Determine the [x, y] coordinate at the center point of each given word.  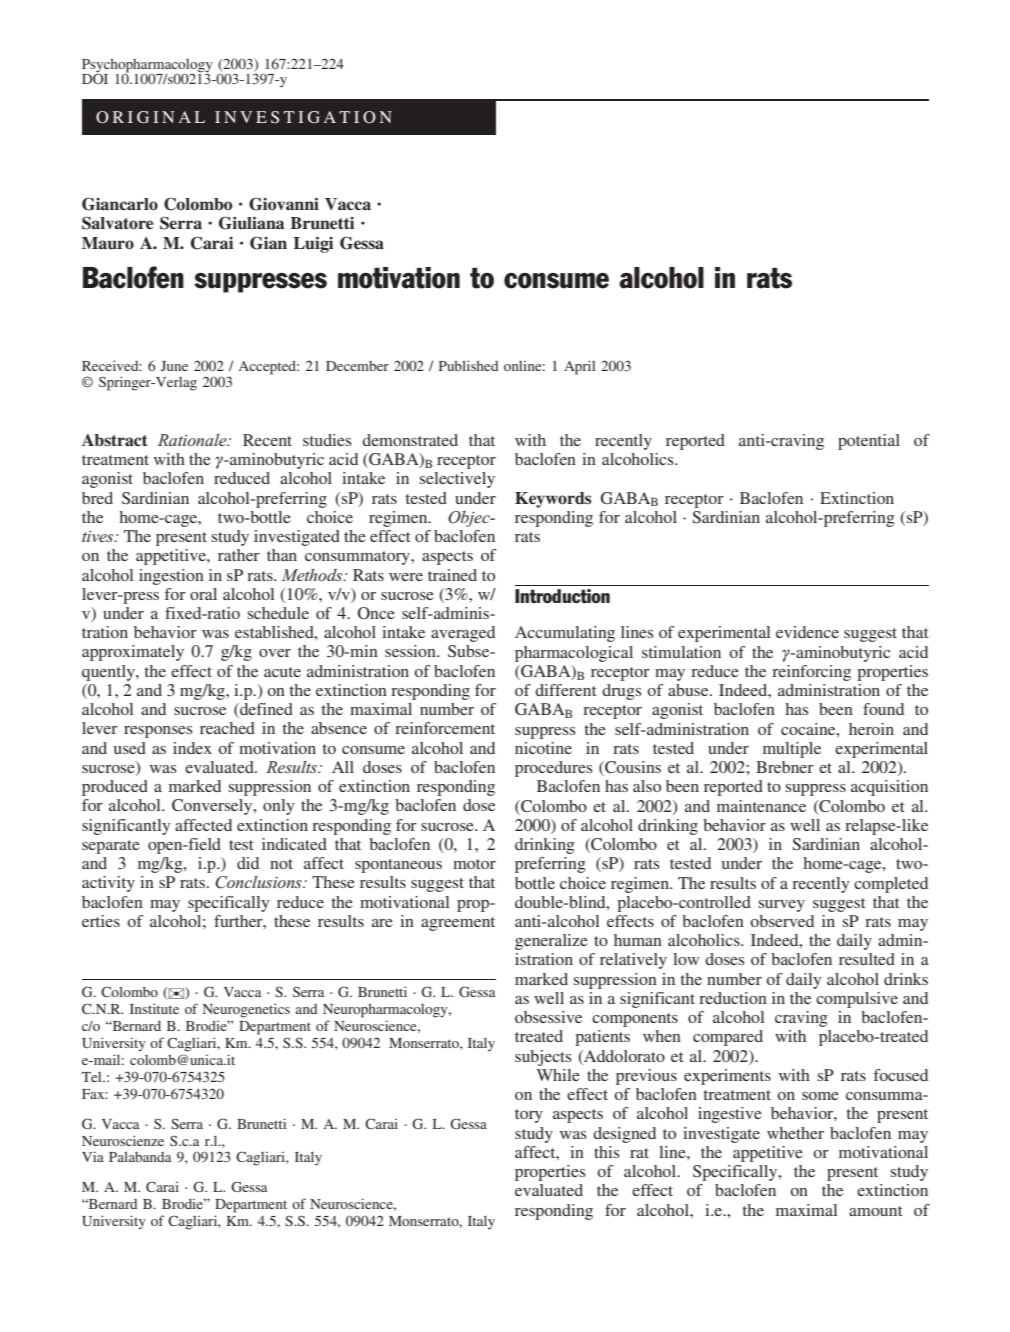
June [174, 366]
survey [782, 906]
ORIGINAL [150, 117]
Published [468, 365]
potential [869, 442]
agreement [458, 924]
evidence [807, 632]
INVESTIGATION [303, 117]
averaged [463, 634]
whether [795, 1133]
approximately [133, 653]
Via [93, 1156]
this [607, 1152]
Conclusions [259, 882]
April [579, 367]
